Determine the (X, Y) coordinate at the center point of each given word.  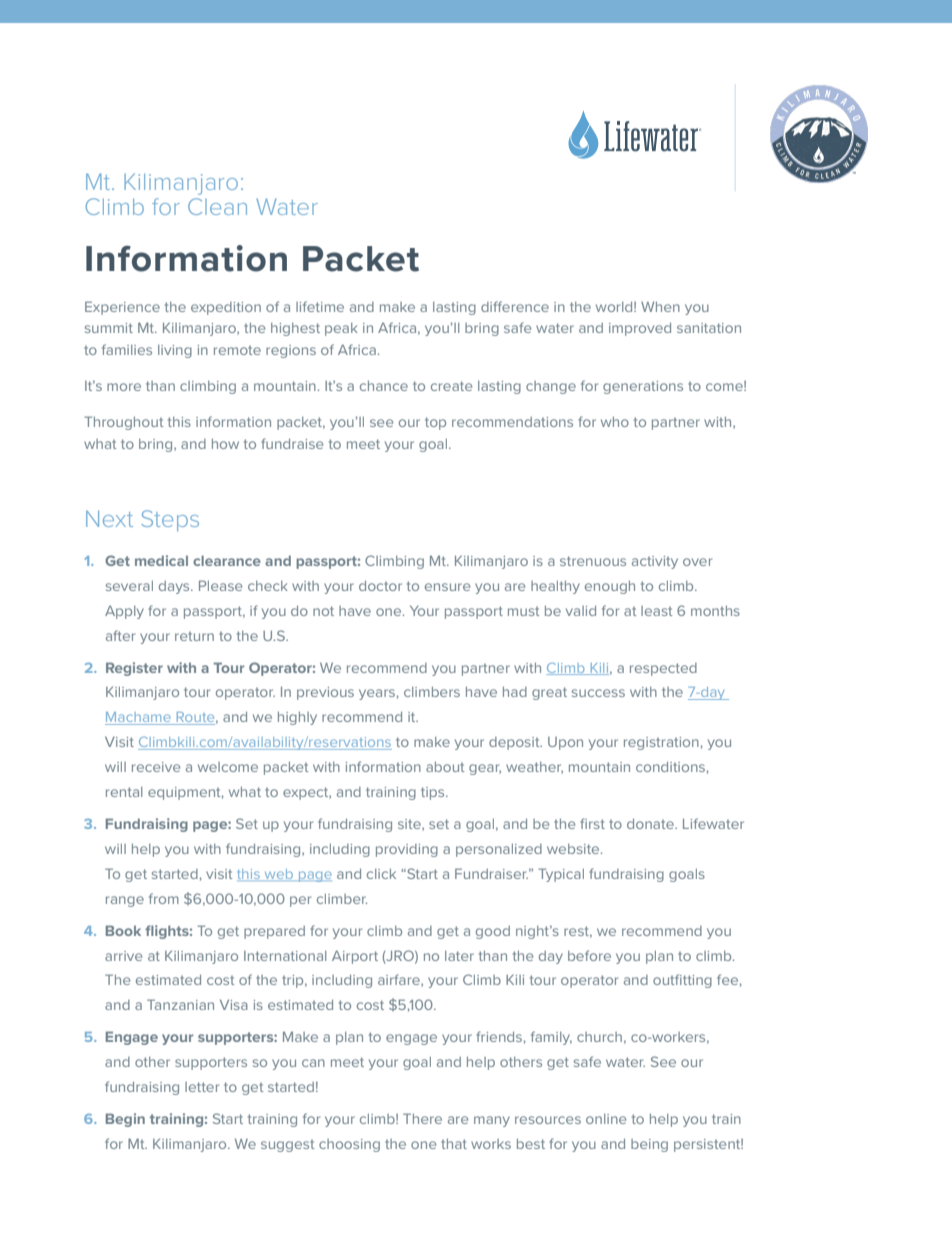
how (225, 444)
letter (202, 1087)
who (615, 422)
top (435, 423)
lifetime (320, 306)
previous (325, 693)
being (649, 1145)
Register (134, 669)
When (660, 307)
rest (578, 932)
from (164, 898)
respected (663, 669)
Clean (217, 206)
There (422, 1118)
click (381, 874)
